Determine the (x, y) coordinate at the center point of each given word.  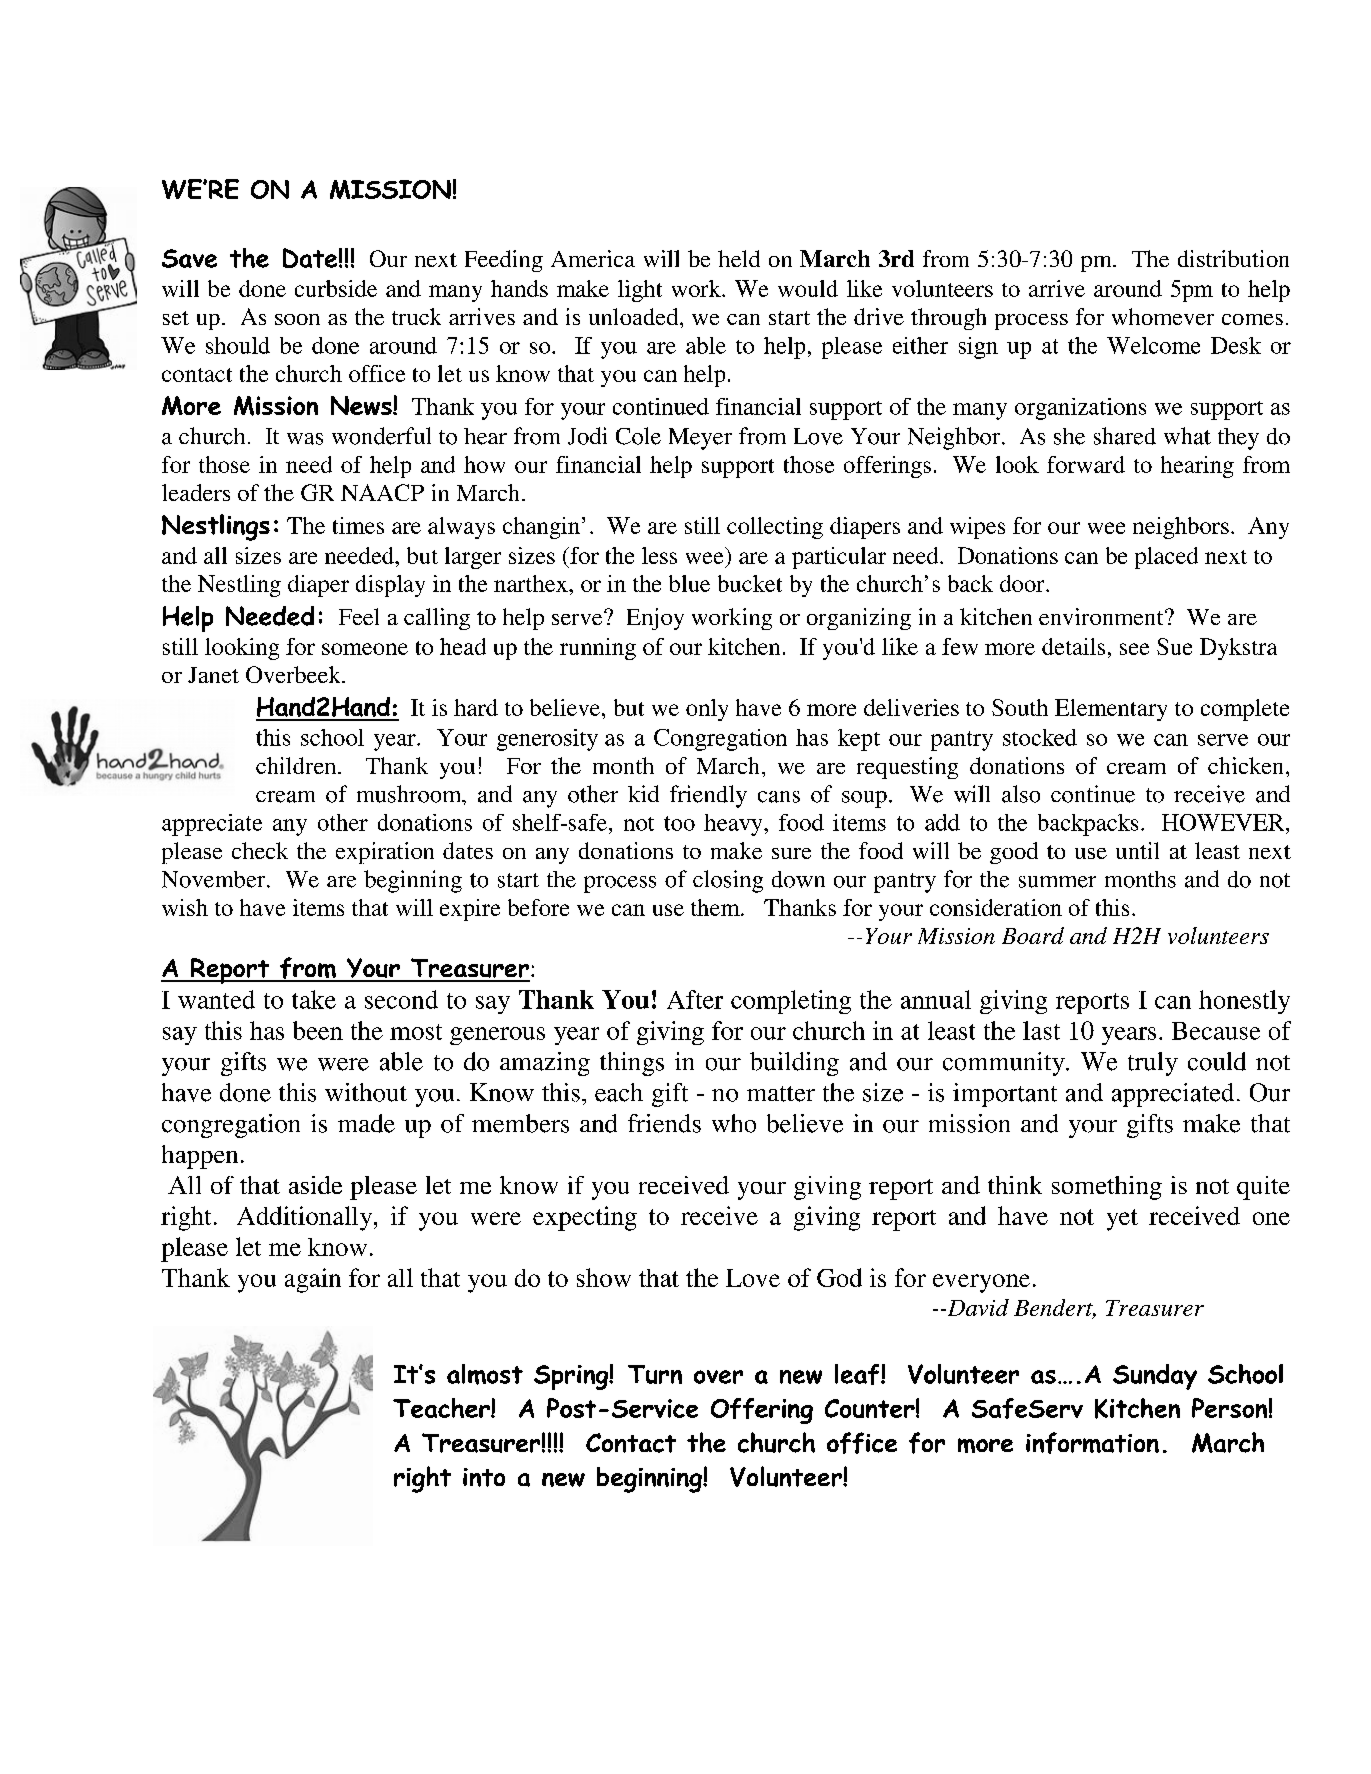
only (707, 710)
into (484, 1477)
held (739, 258)
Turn (655, 1374)
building (794, 1064)
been (318, 1030)
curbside (336, 288)
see (1134, 649)
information (1092, 1443)
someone (365, 649)
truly (1153, 1064)
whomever (1163, 316)
